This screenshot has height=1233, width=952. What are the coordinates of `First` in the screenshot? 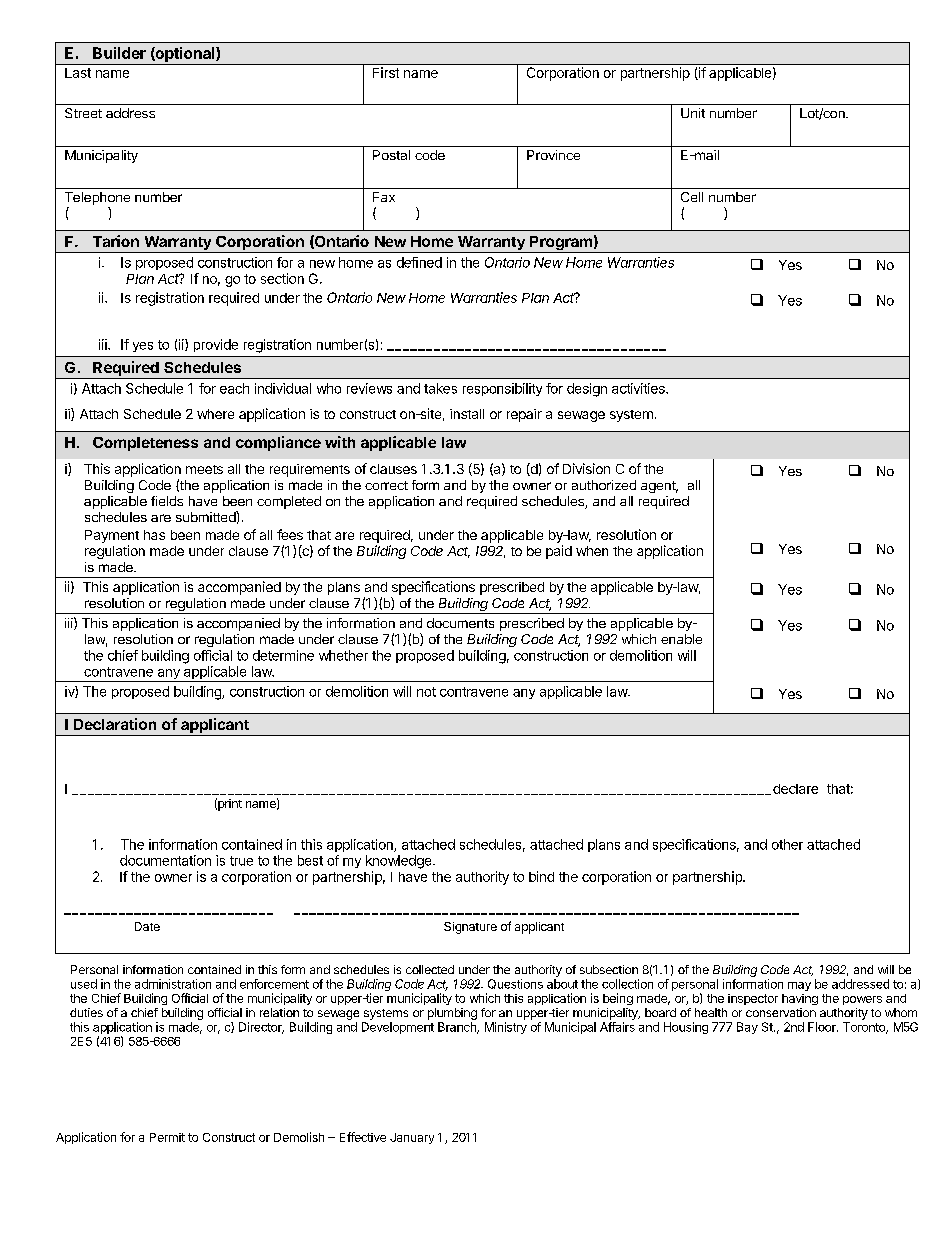 It's located at (386, 72).
